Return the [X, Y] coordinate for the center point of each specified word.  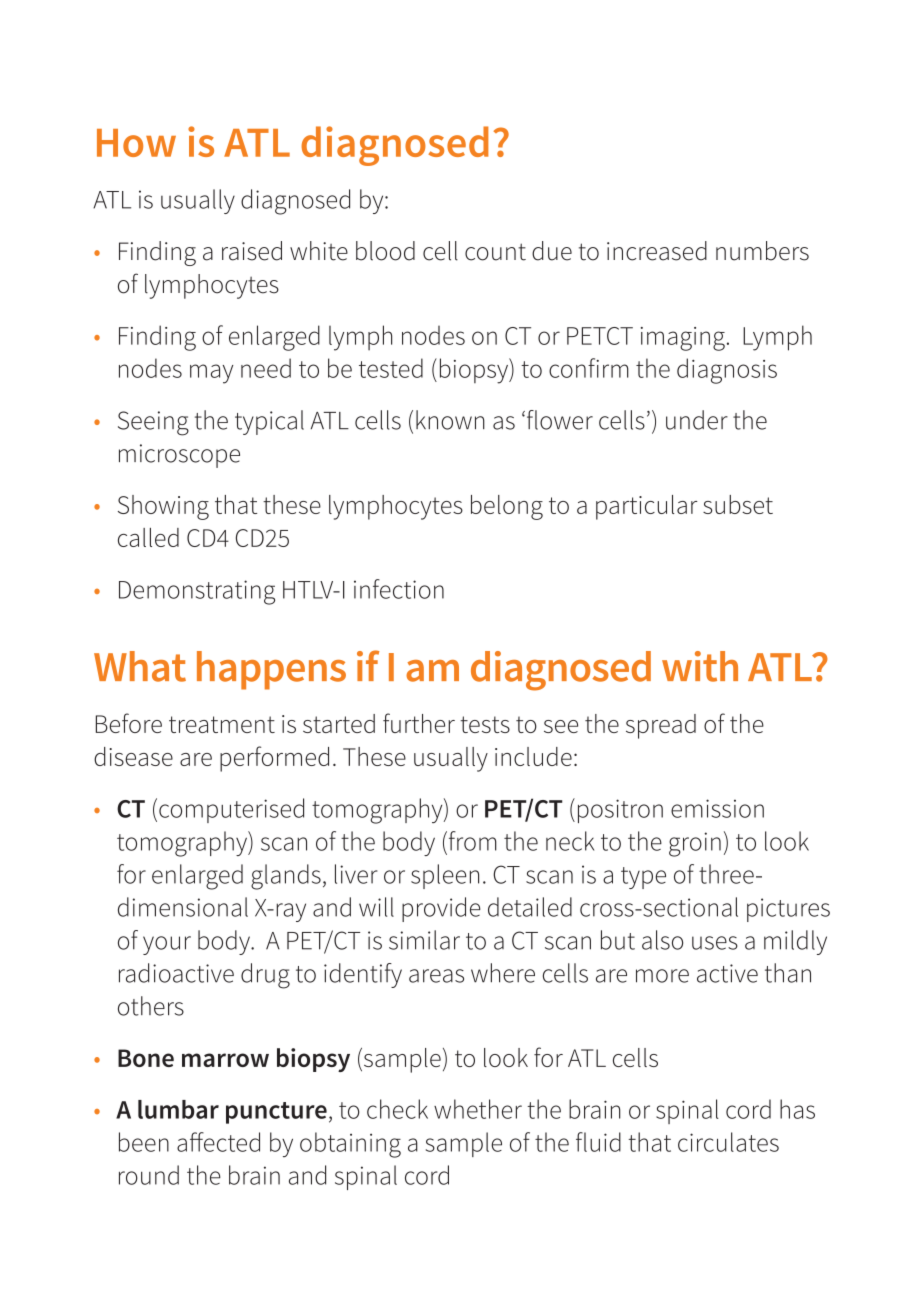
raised [252, 251]
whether [478, 1109]
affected [218, 1142]
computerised [231, 810]
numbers [762, 251]
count [495, 252]
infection [399, 589]
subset [738, 504]
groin [695, 844]
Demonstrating [197, 592]
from [471, 841]
